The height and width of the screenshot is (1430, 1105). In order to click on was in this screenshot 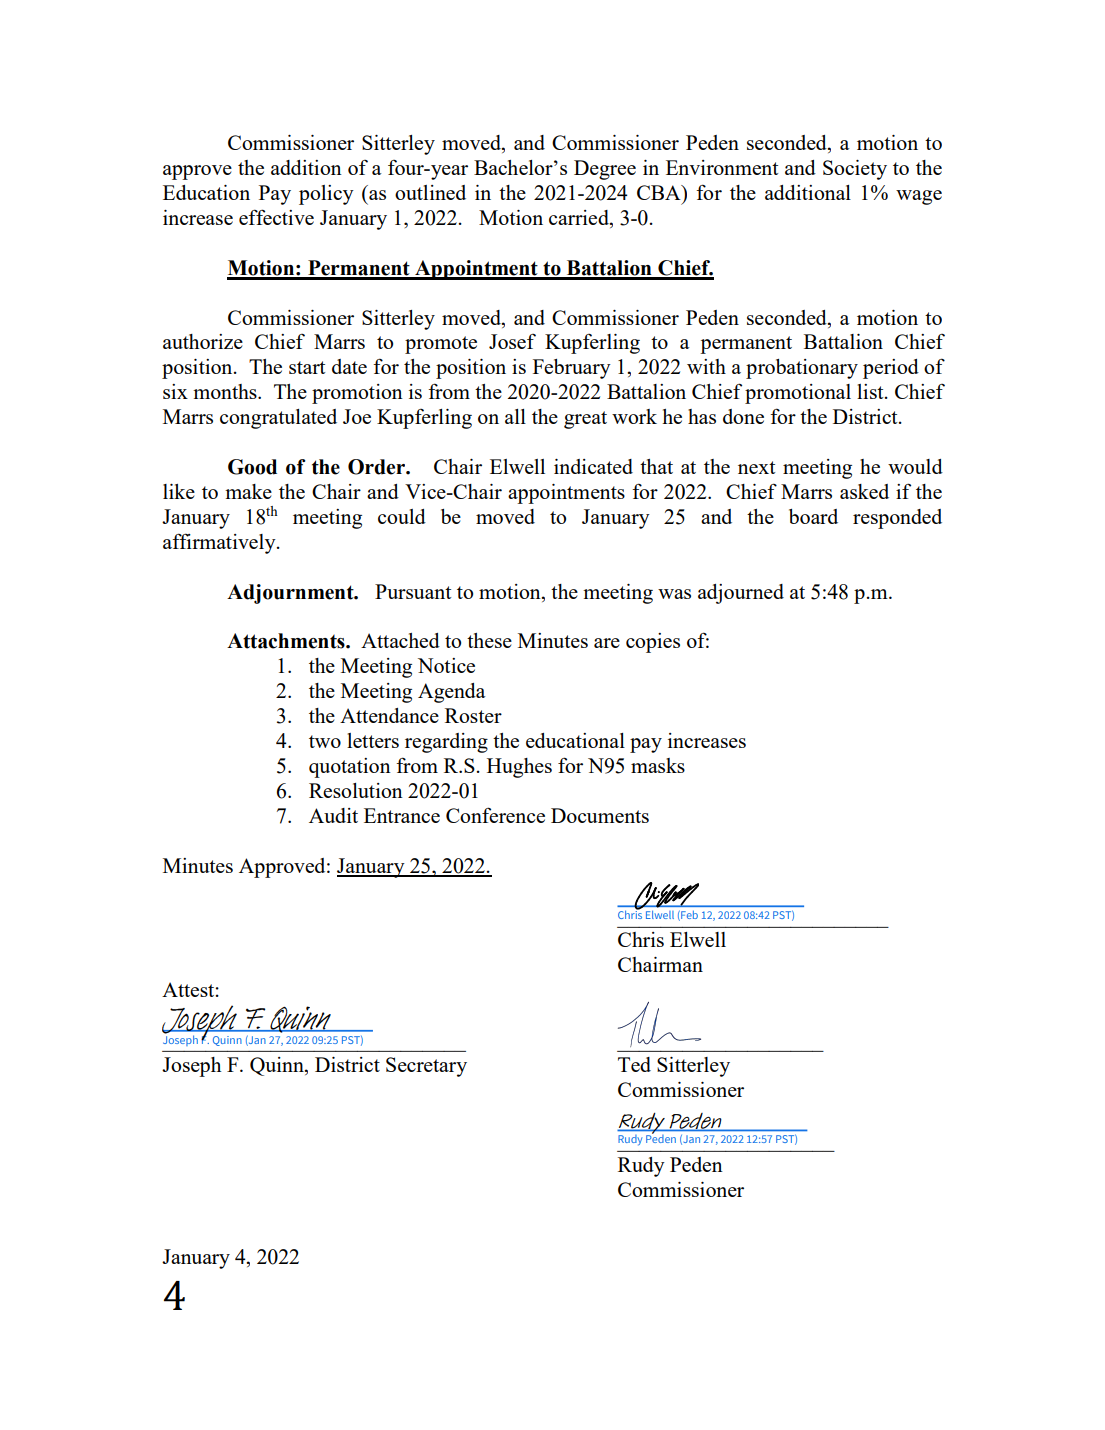, I will do `click(674, 594)`.
